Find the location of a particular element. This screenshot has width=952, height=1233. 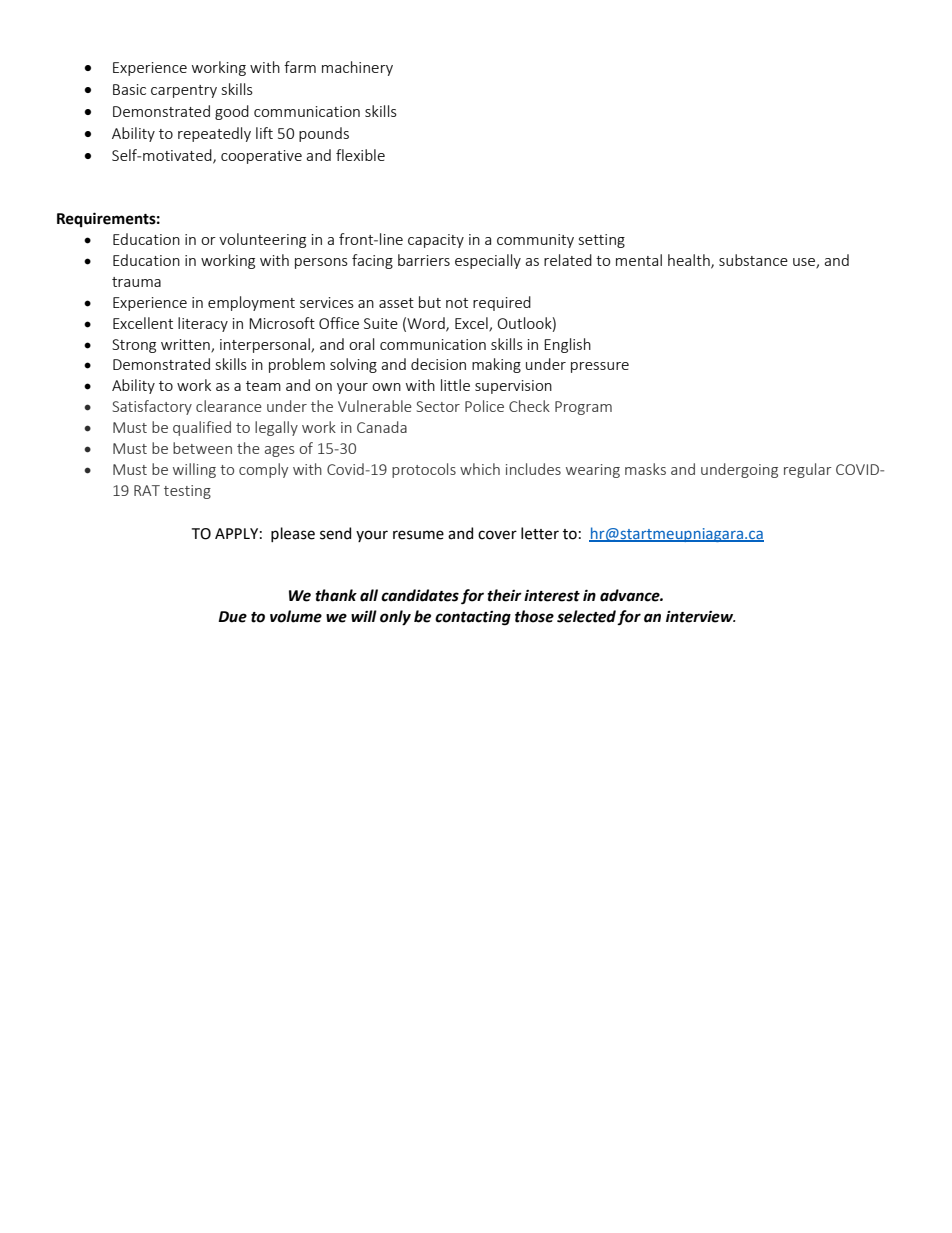

machinery is located at coordinates (357, 68).
